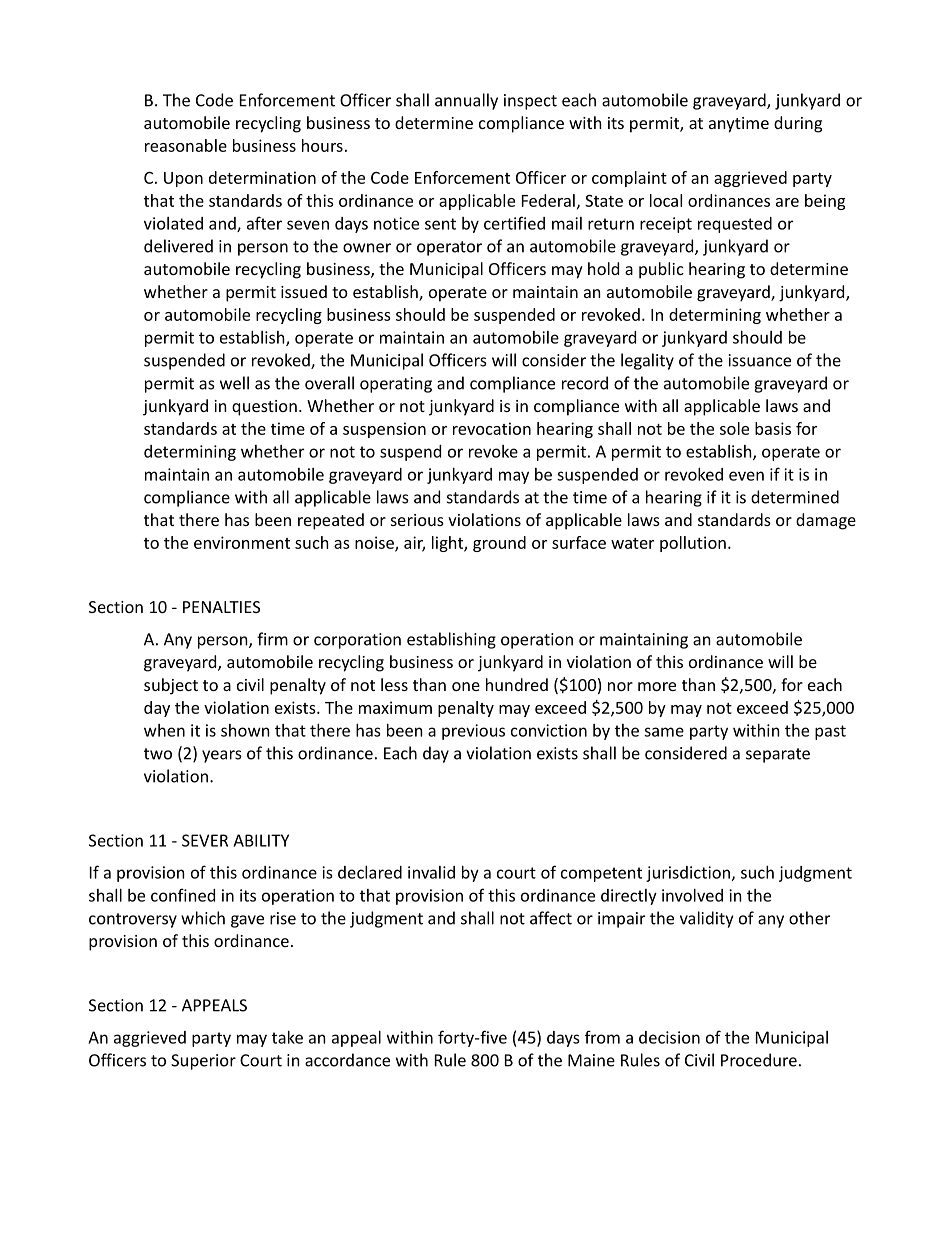 Image resolution: width=952 pixels, height=1233 pixels. I want to click on serious, so click(417, 520).
